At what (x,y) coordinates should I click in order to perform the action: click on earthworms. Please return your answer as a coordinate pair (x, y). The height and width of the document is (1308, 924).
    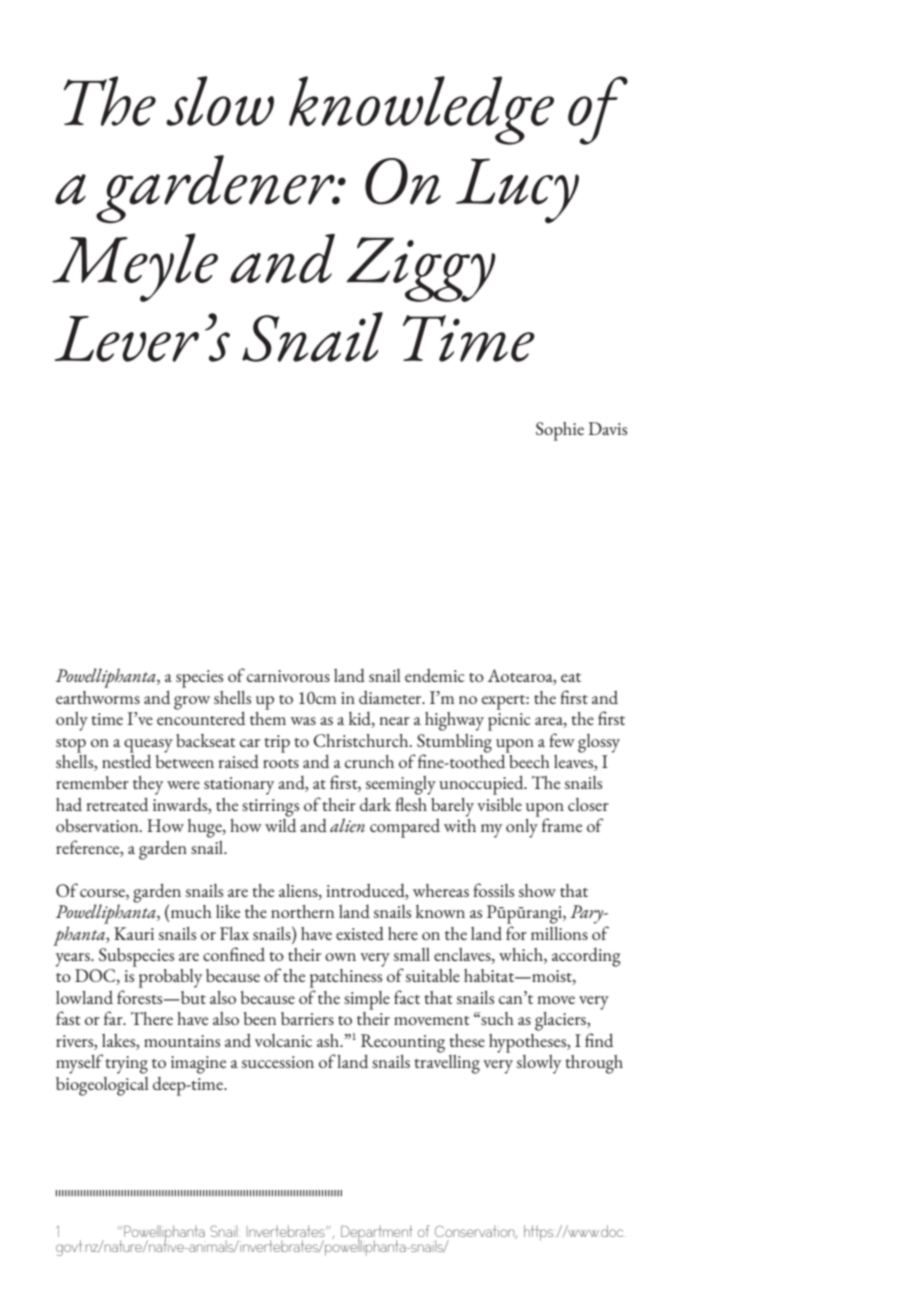
    Looking at the image, I should click on (98, 697).
